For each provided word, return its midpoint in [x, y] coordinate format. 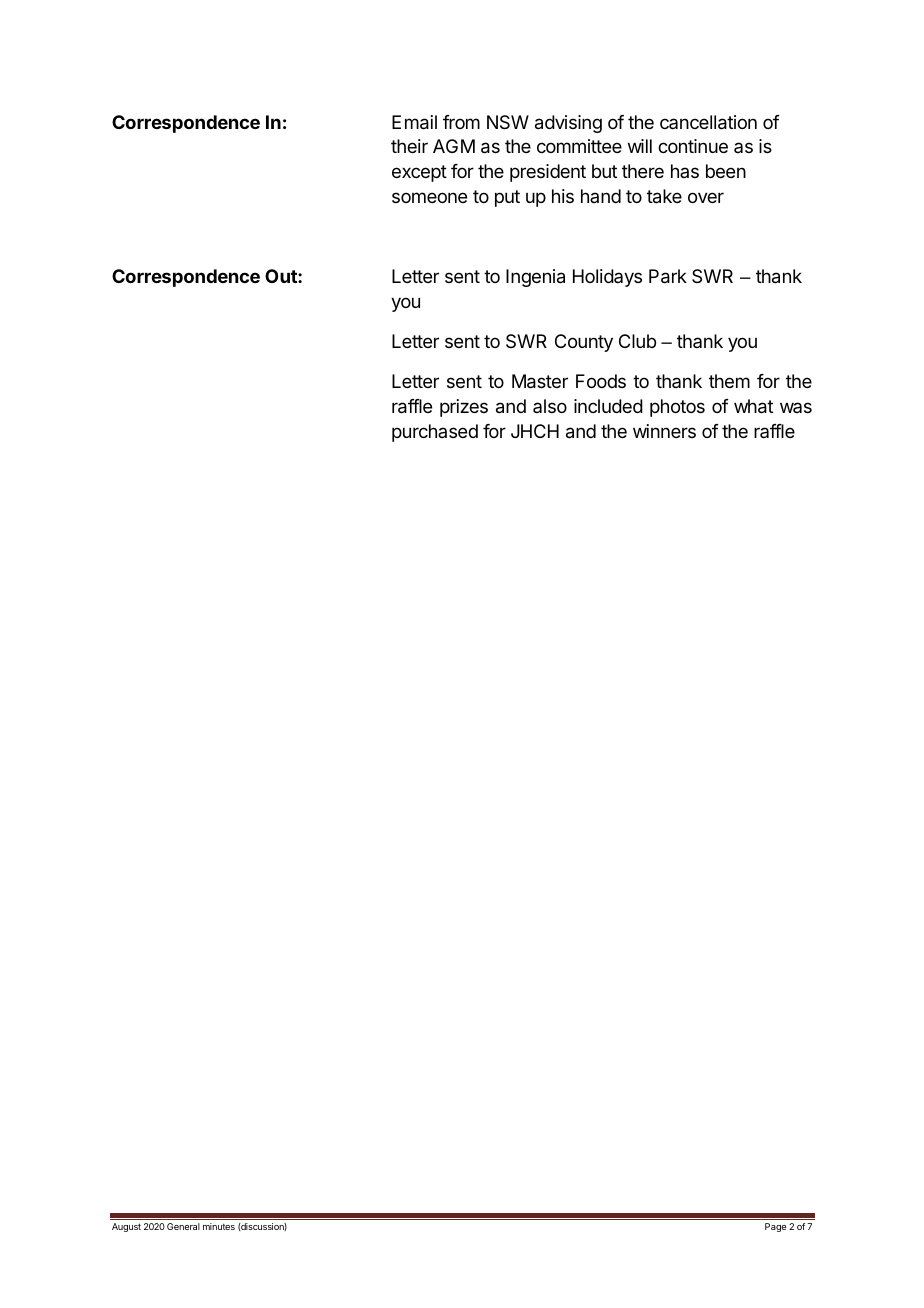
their [409, 146]
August [126, 1227]
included [608, 406]
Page [775, 1227]
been [726, 171]
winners [664, 431]
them [729, 381]
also [550, 406]
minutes [219, 1226]
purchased [435, 433]
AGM [454, 146]
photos [677, 408]
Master [540, 381]
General [183, 1226]
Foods [601, 381]
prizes [464, 408]
